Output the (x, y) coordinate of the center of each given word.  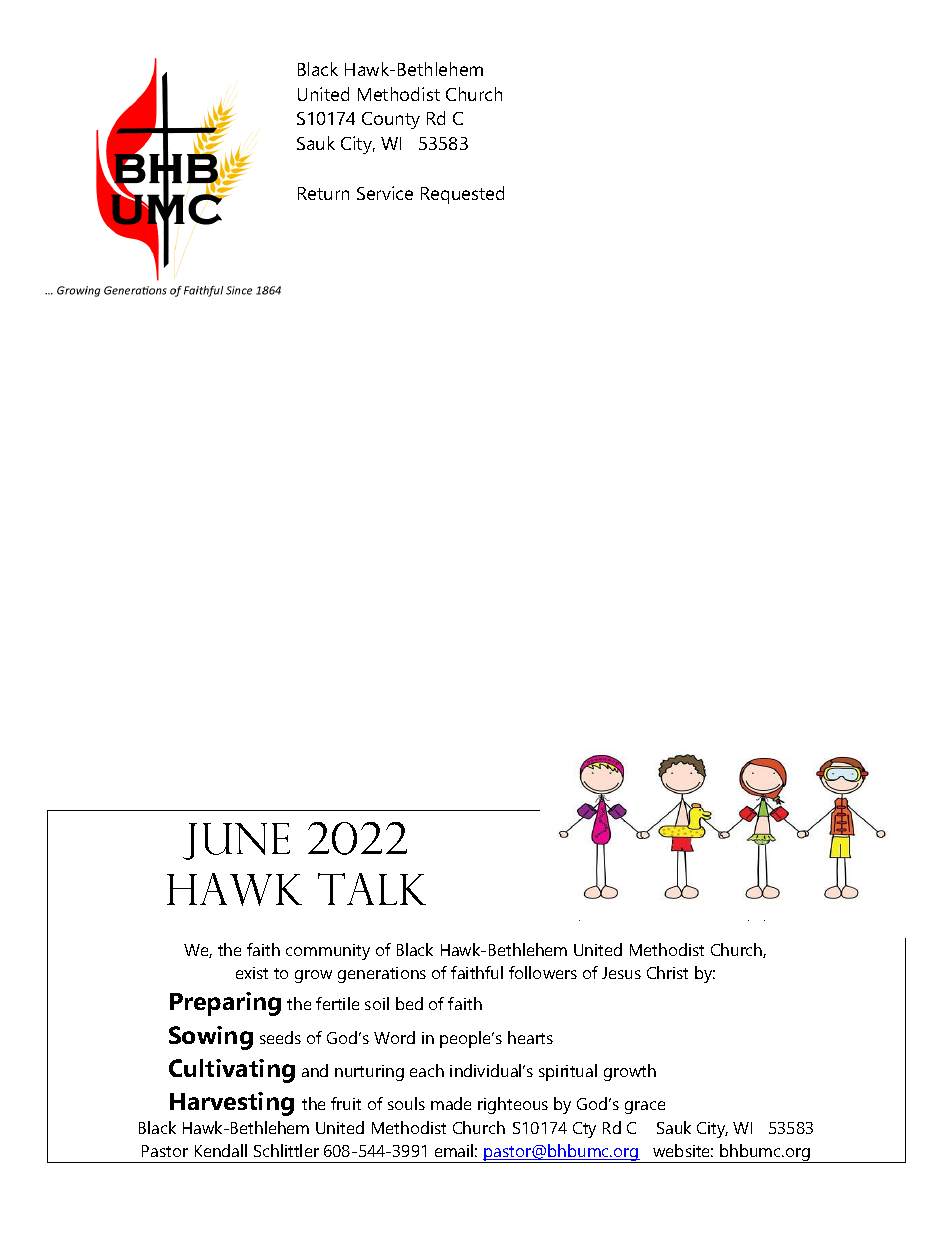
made (451, 1103)
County (391, 120)
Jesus (621, 973)
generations (382, 975)
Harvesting (232, 1104)
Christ (667, 972)
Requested (462, 195)
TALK (372, 889)
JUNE (236, 841)
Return (323, 193)
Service (385, 193)
